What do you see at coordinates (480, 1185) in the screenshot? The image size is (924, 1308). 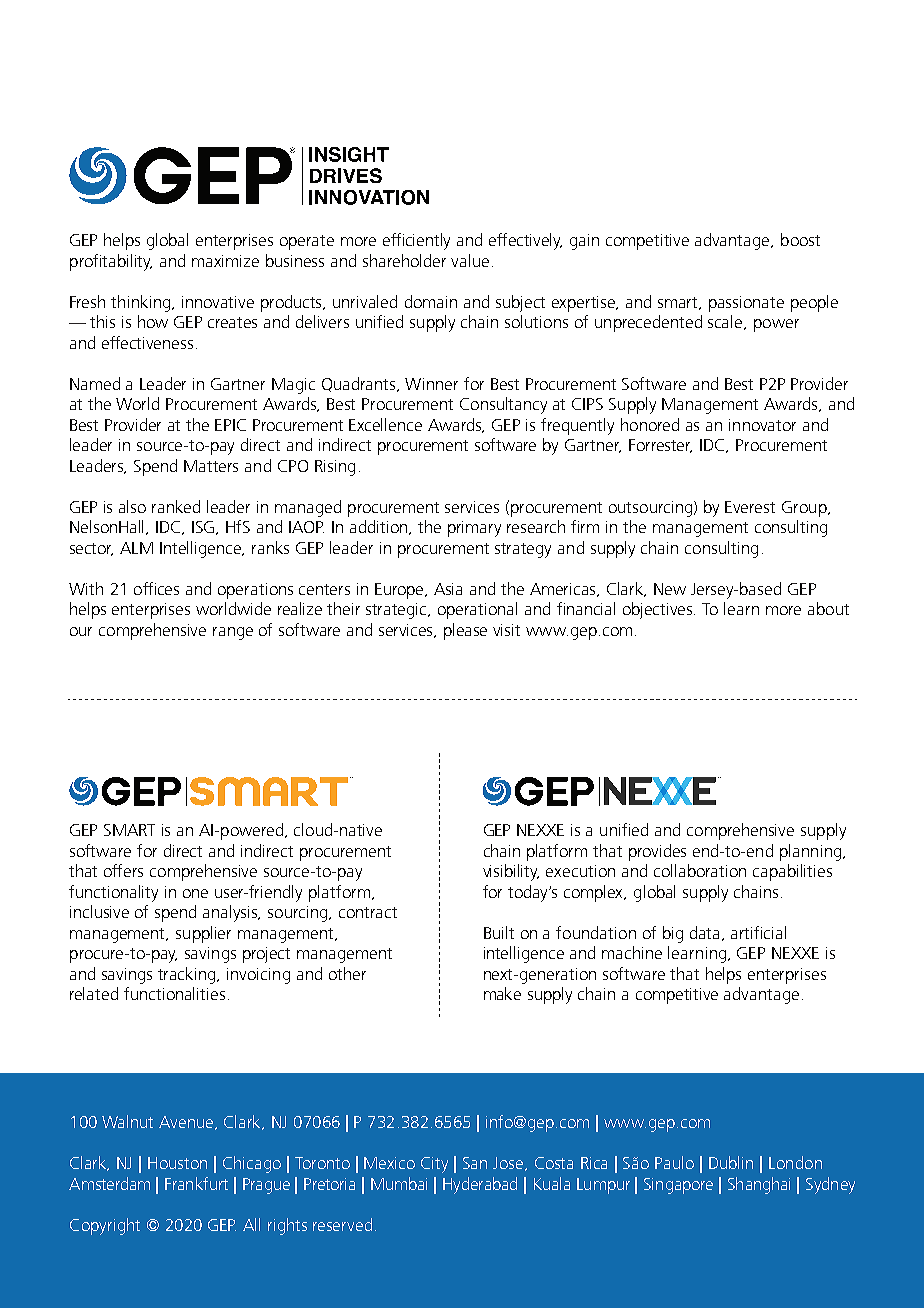 I see `Hyderabad` at bounding box center [480, 1185].
